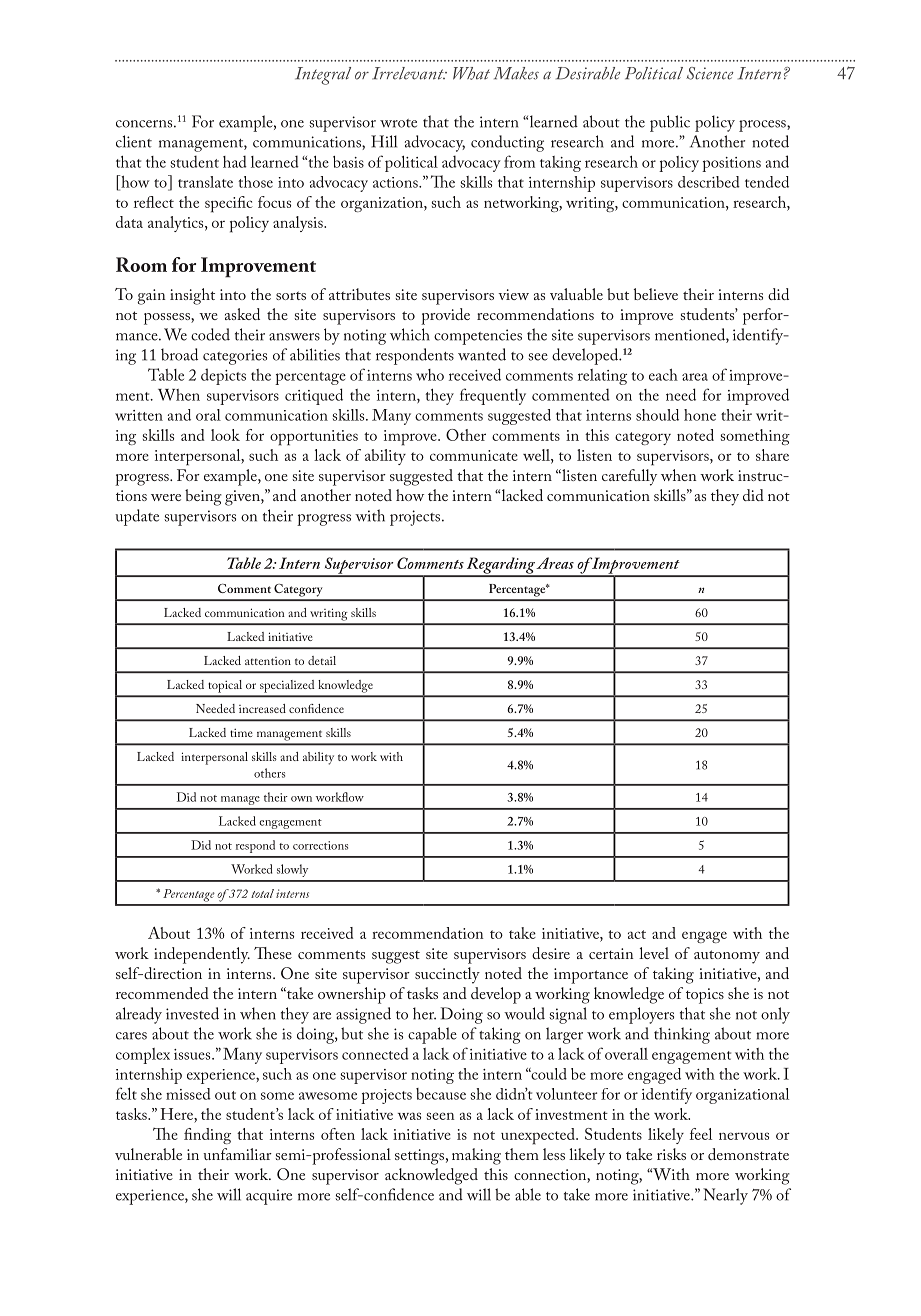 This screenshot has width=921, height=1316. I want to click on Regarding, so click(500, 566).
